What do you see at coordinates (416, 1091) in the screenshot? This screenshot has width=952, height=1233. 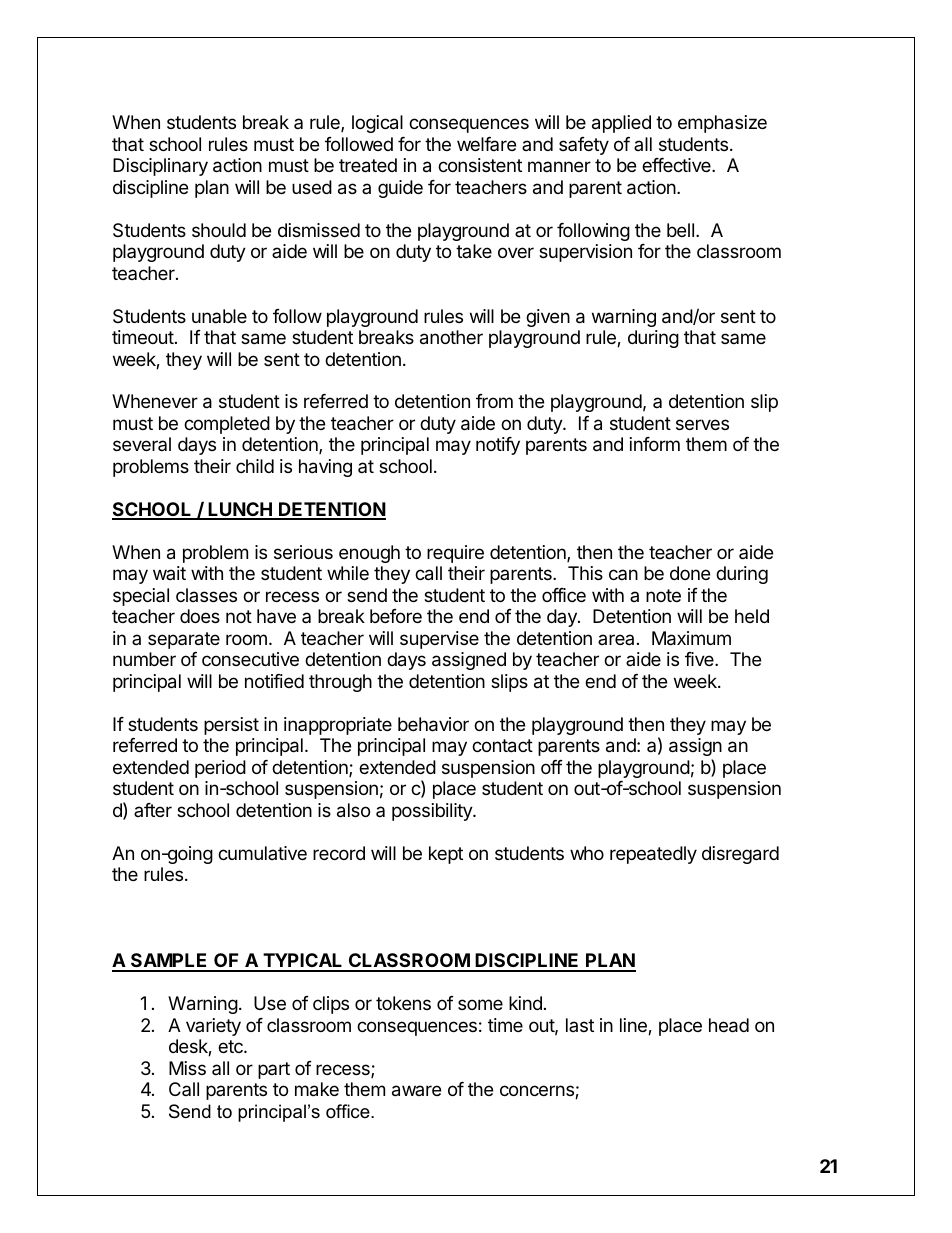 I see `aware` at bounding box center [416, 1091].
